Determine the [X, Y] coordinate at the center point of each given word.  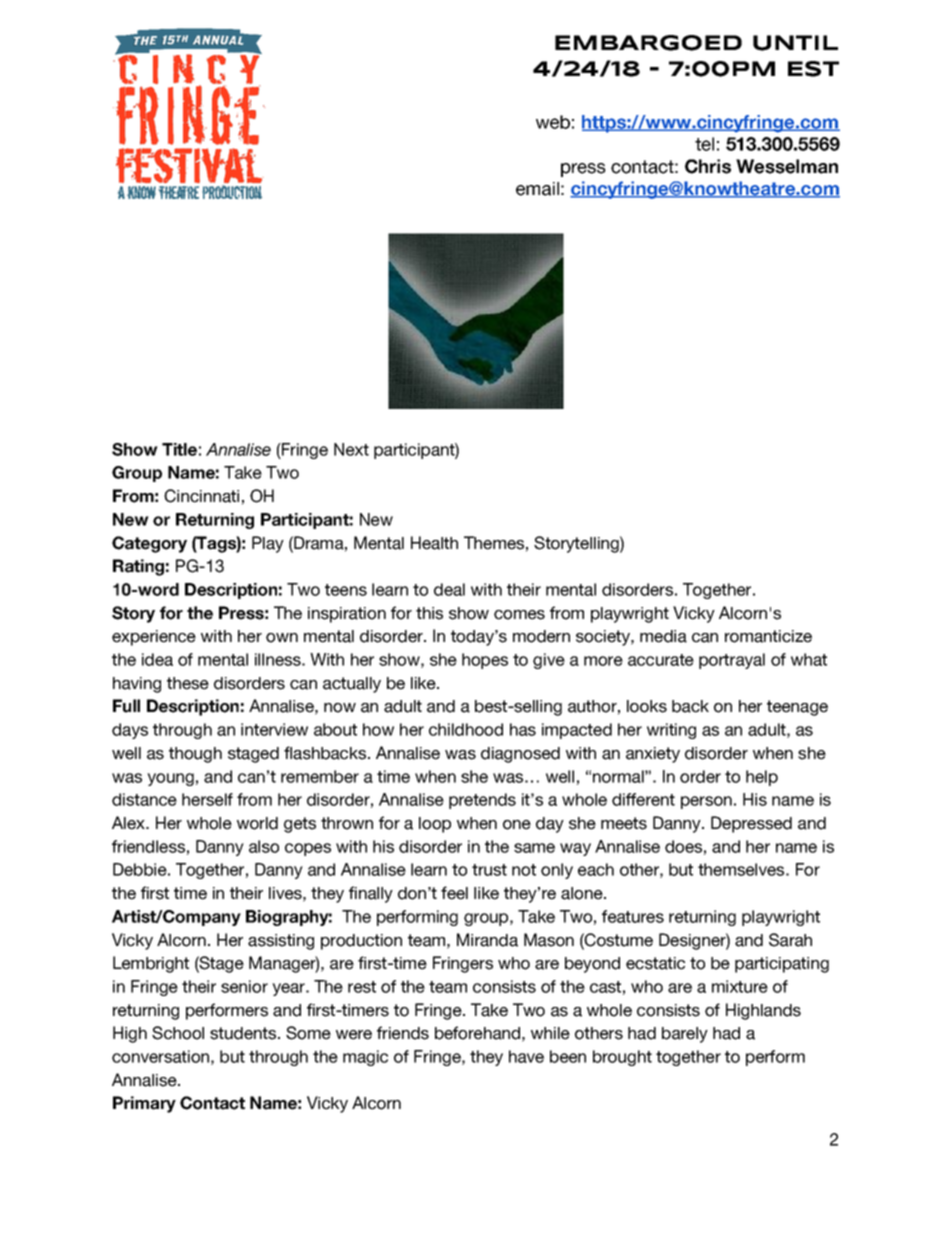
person [706, 802]
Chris [708, 166]
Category [149, 544]
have [526, 1056]
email [537, 189]
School [178, 1033]
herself [207, 799]
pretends [482, 801]
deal [449, 589]
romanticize [768, 636]
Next [351, 449]
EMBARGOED [648, 43]
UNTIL [795, 43]
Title [179, 449]
